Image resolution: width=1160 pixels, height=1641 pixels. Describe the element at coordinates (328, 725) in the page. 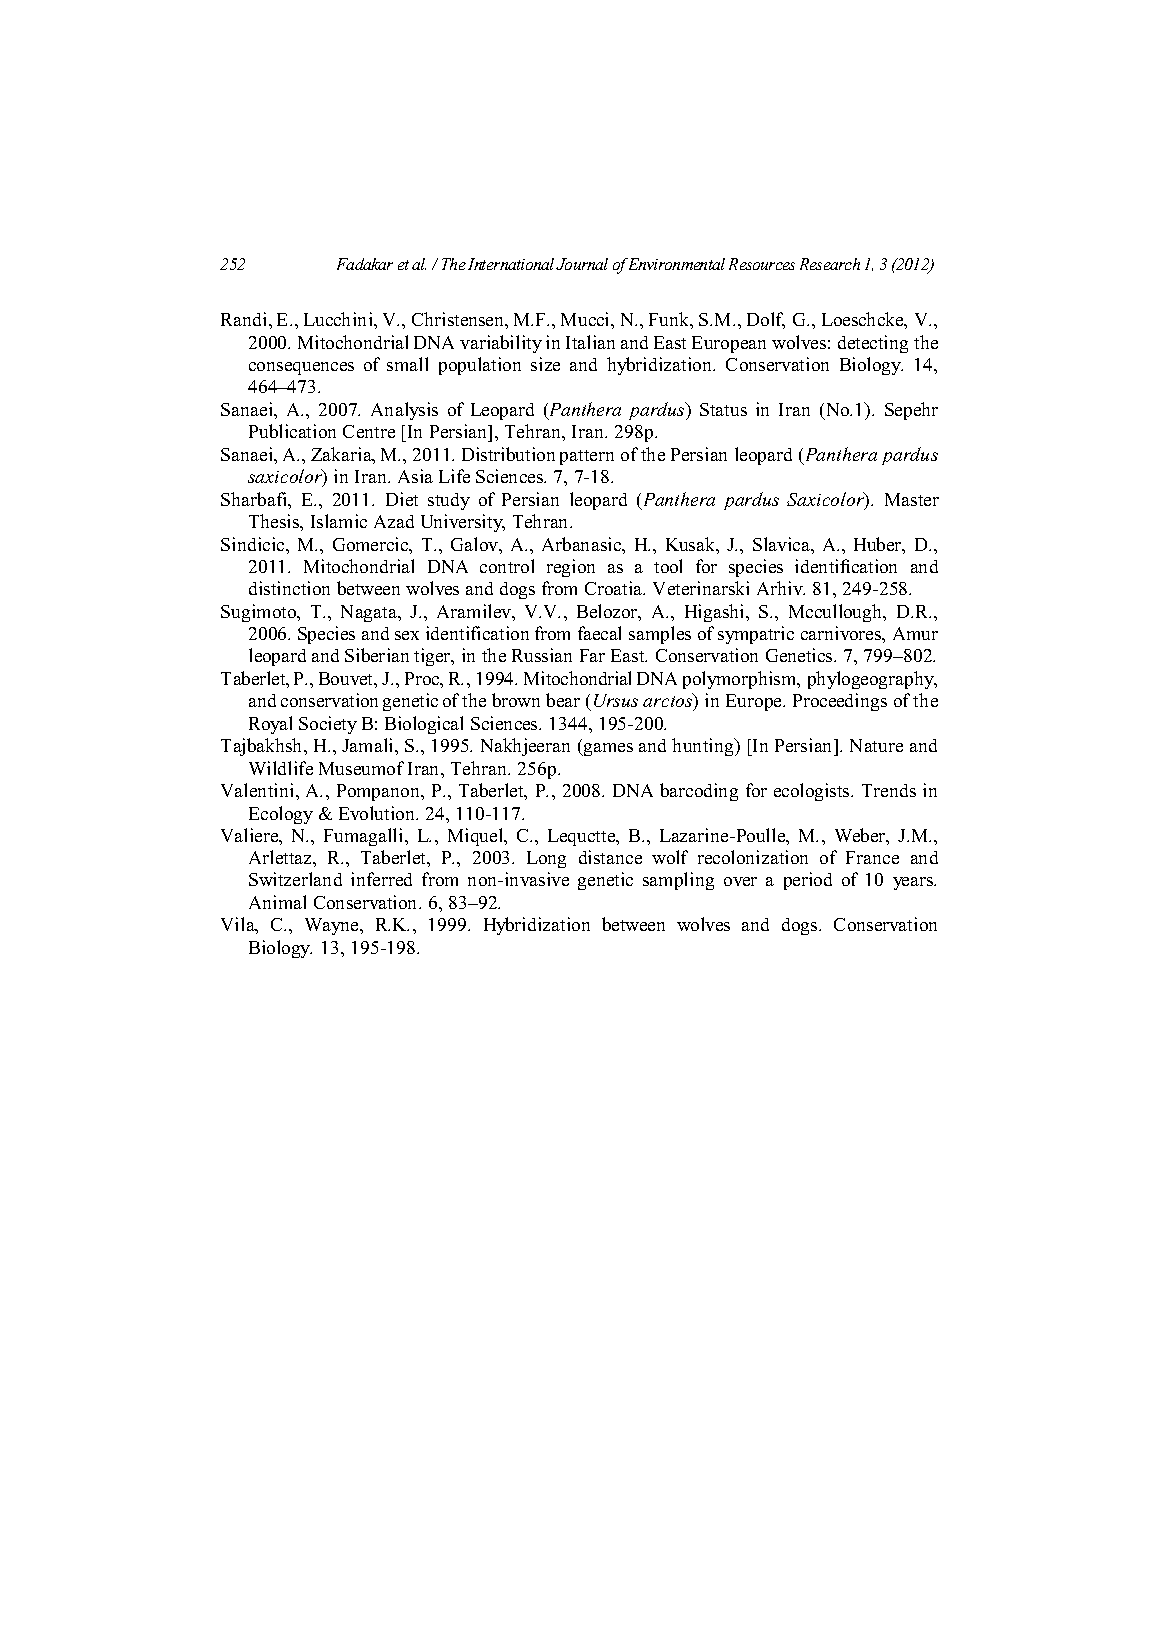

I see `Society` at that location.
